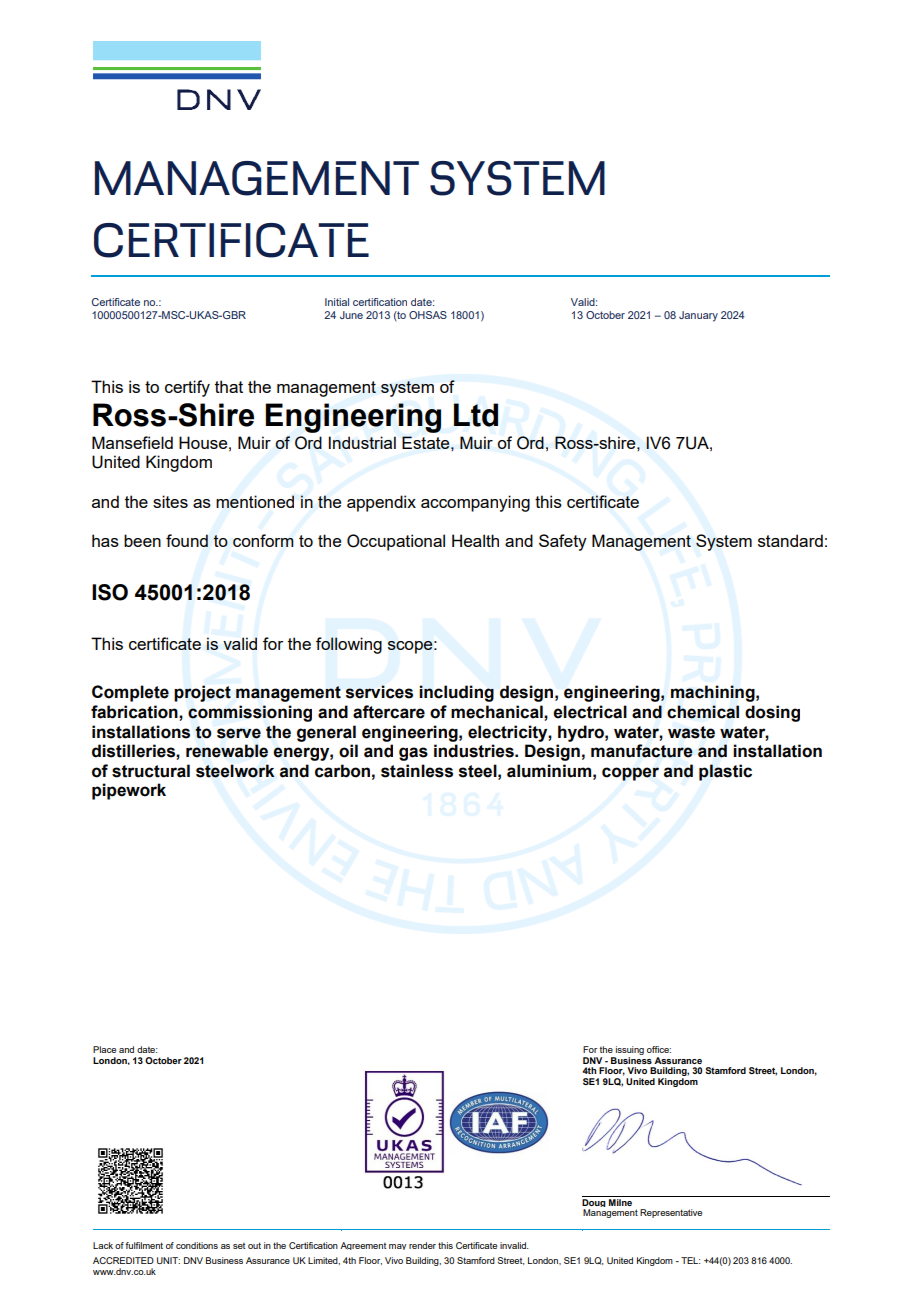 This screenshot has width=924, height=1308. Describe the element at coordinates (202, 693) in the screenshot. I see `project` at that location.
